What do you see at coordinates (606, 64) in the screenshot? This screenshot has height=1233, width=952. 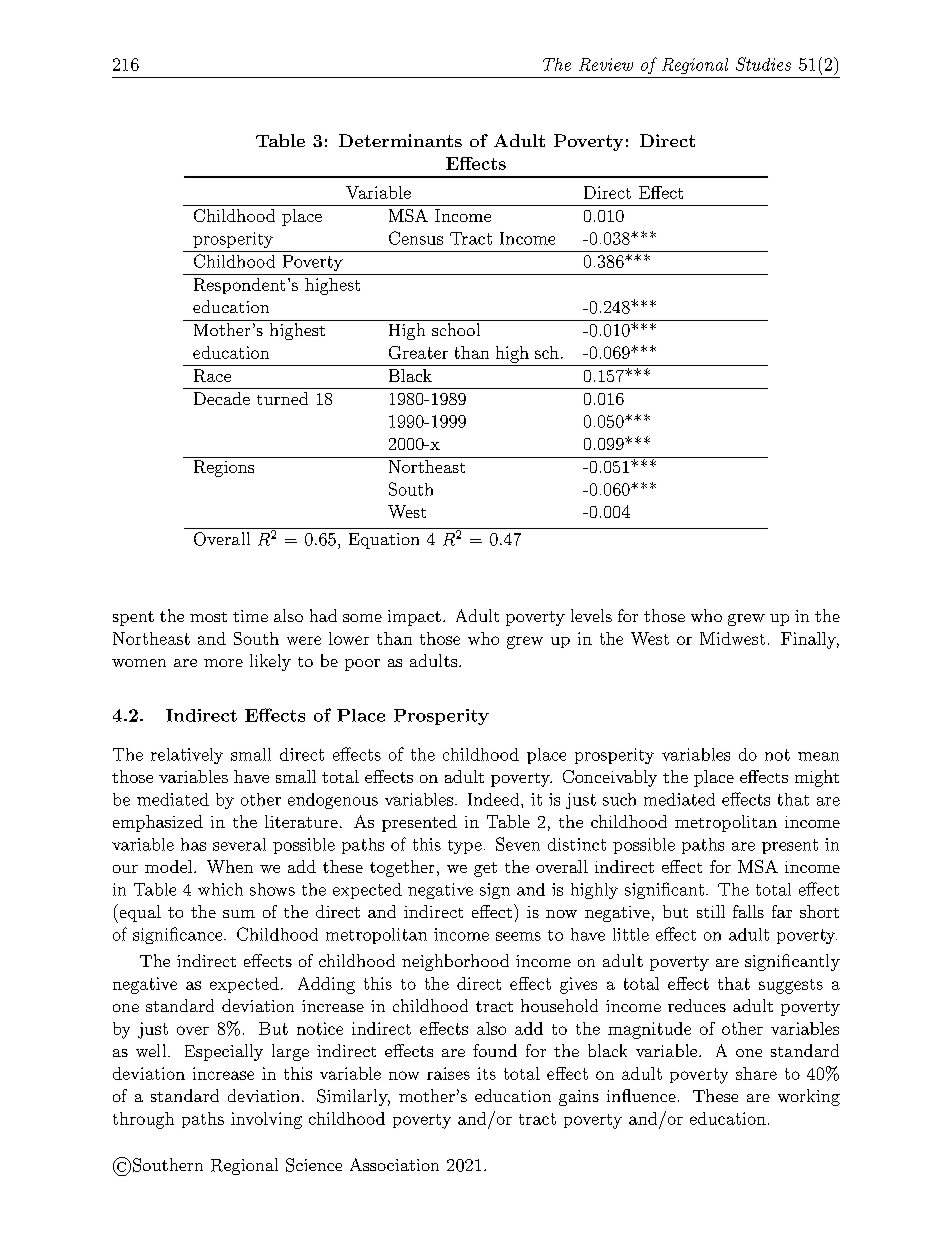 I see `Review` at bounding box center [606, 64].
